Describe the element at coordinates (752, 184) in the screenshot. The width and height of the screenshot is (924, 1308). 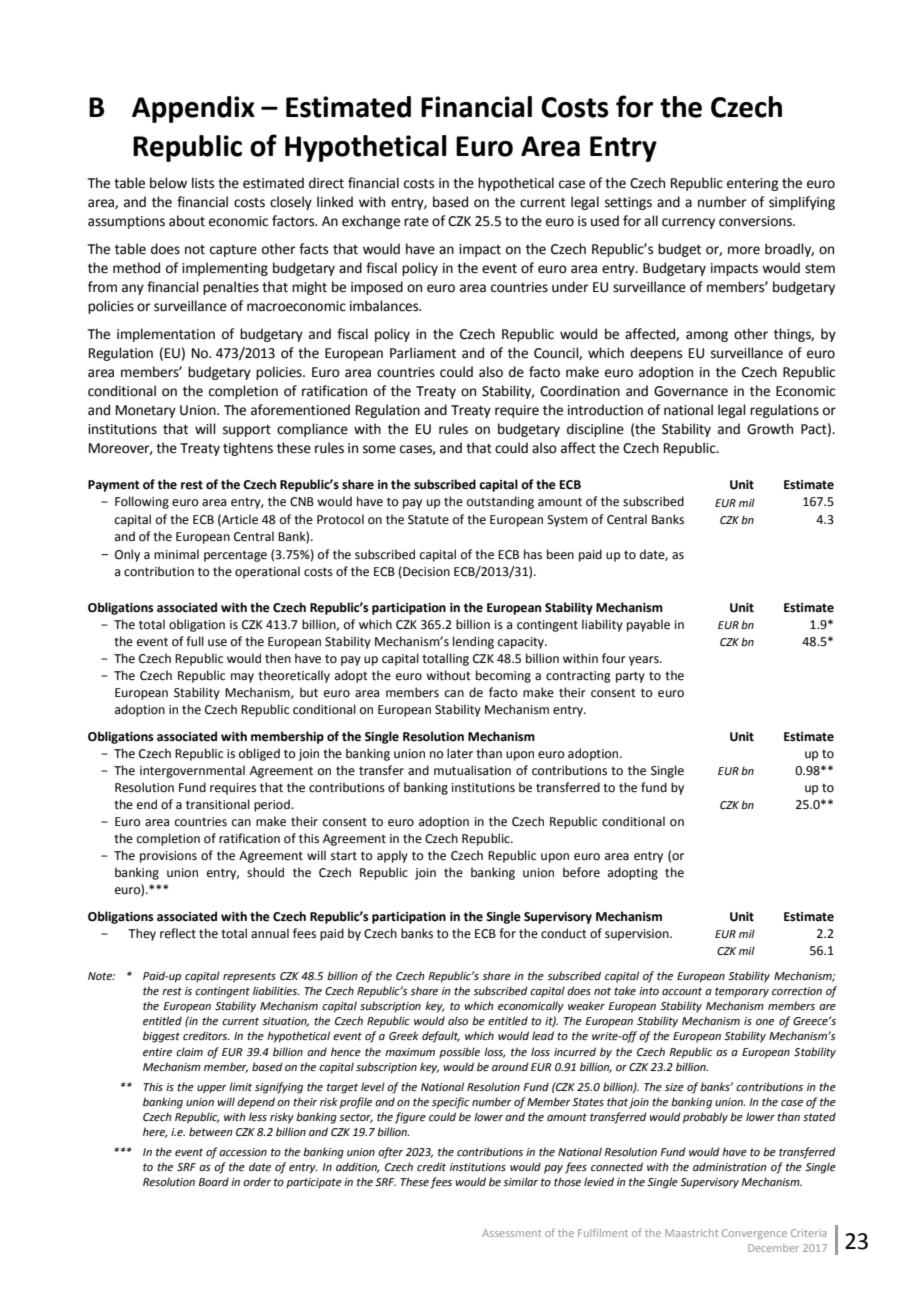
I see `entering` at that location.
